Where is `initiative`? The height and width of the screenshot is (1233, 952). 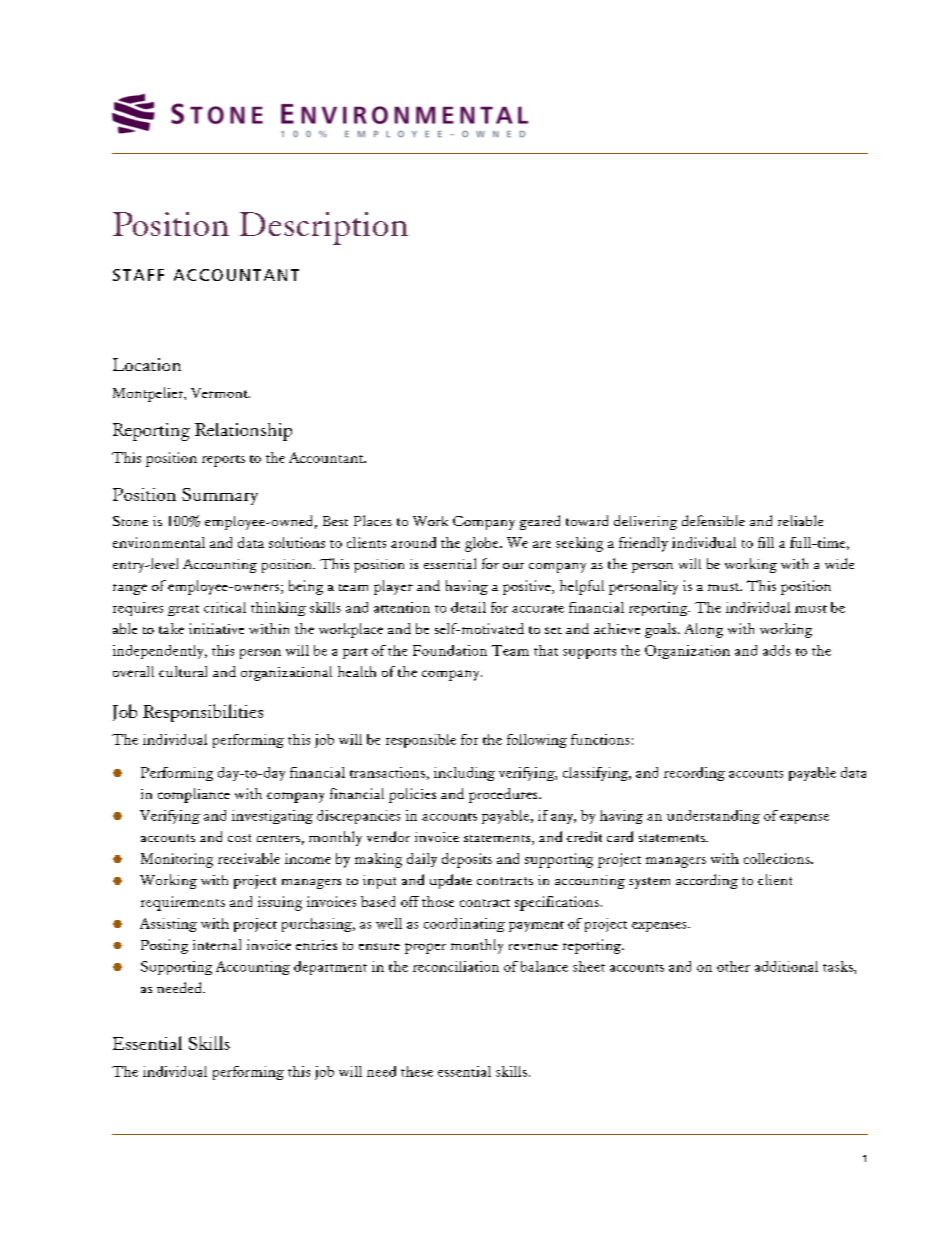
initiative is located at coordinates (216, 628).
